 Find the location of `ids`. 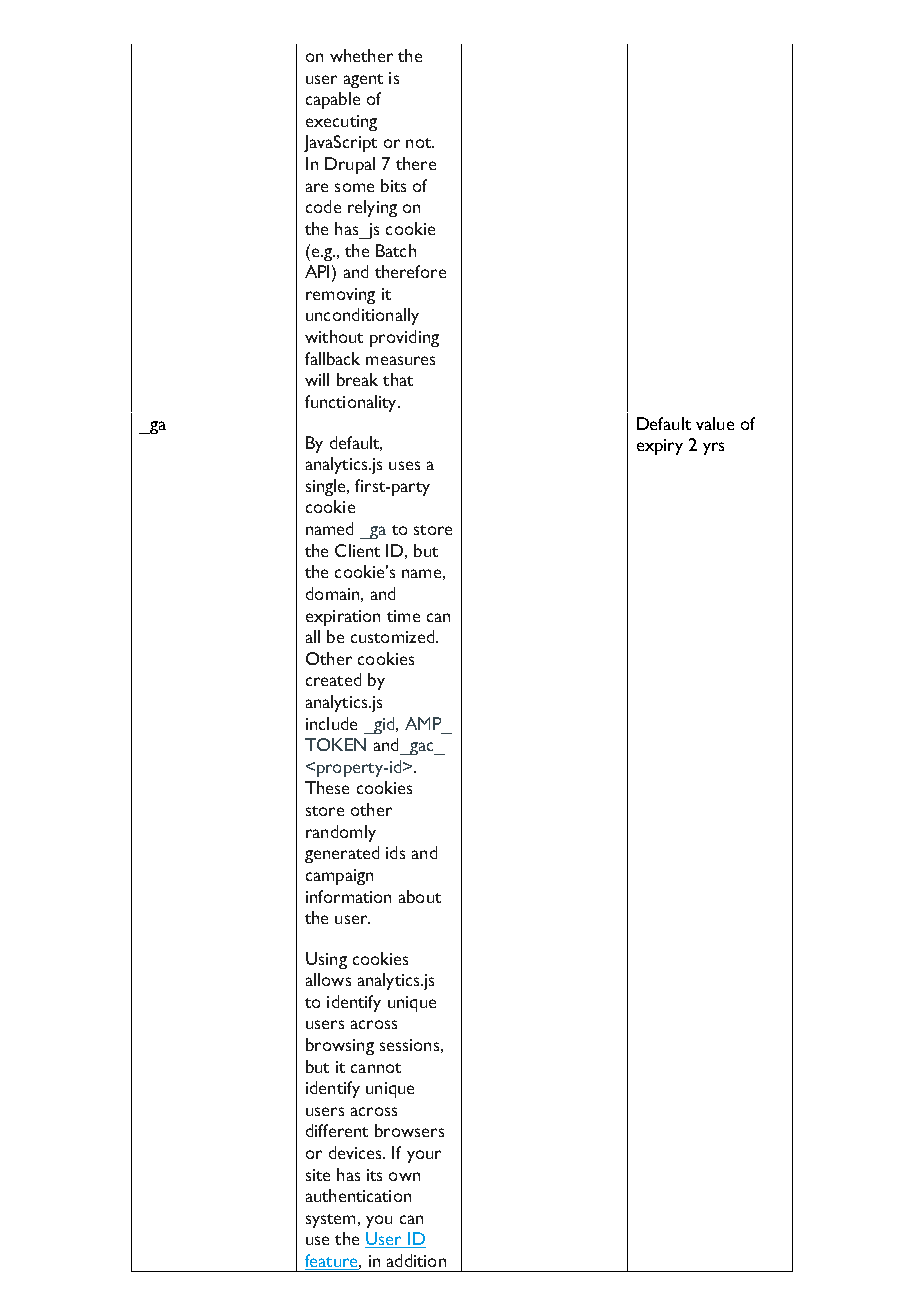

ids is located at coordinates (395, 852).
